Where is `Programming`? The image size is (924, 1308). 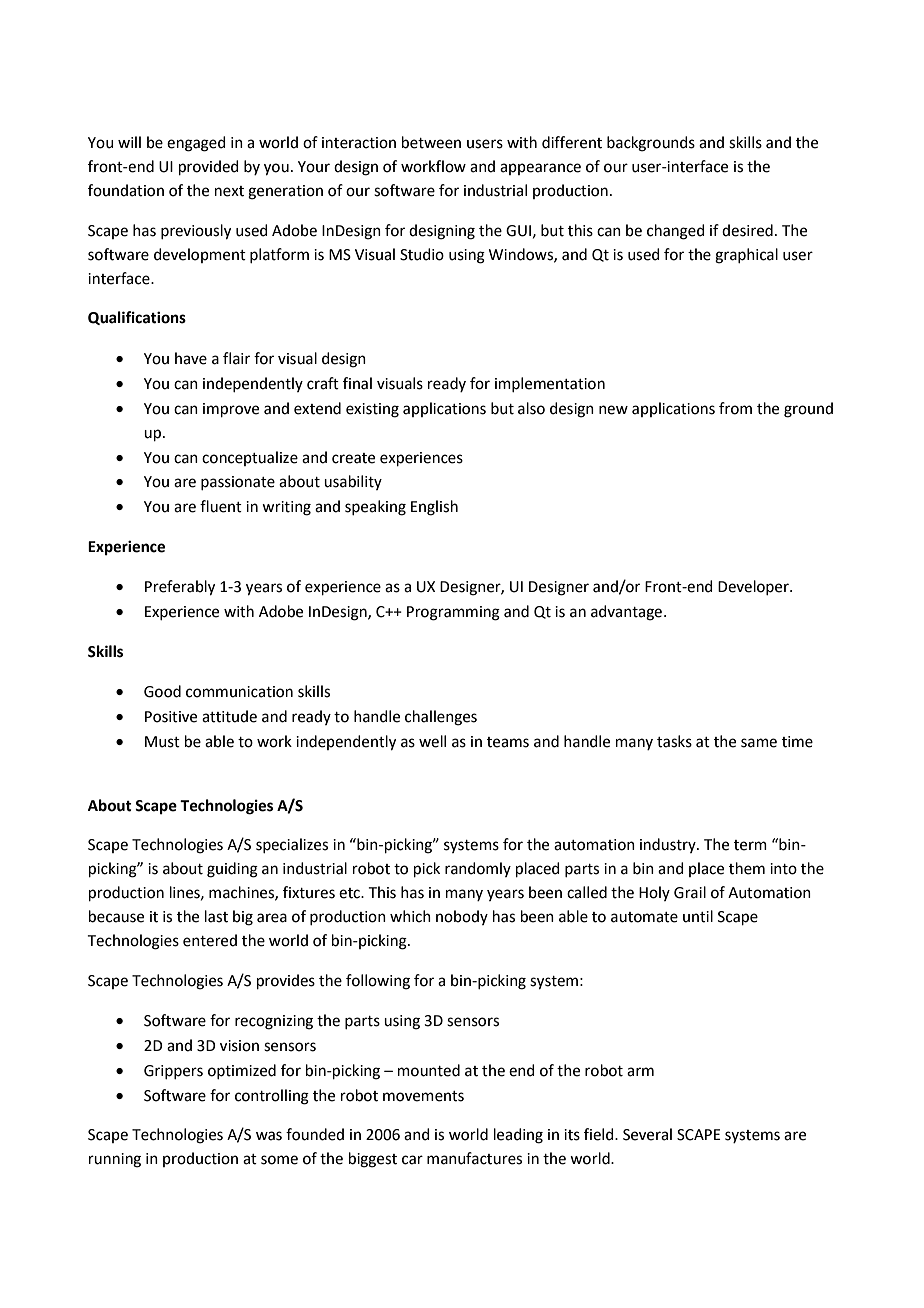
Programming is located at coordinates (453, 613).
